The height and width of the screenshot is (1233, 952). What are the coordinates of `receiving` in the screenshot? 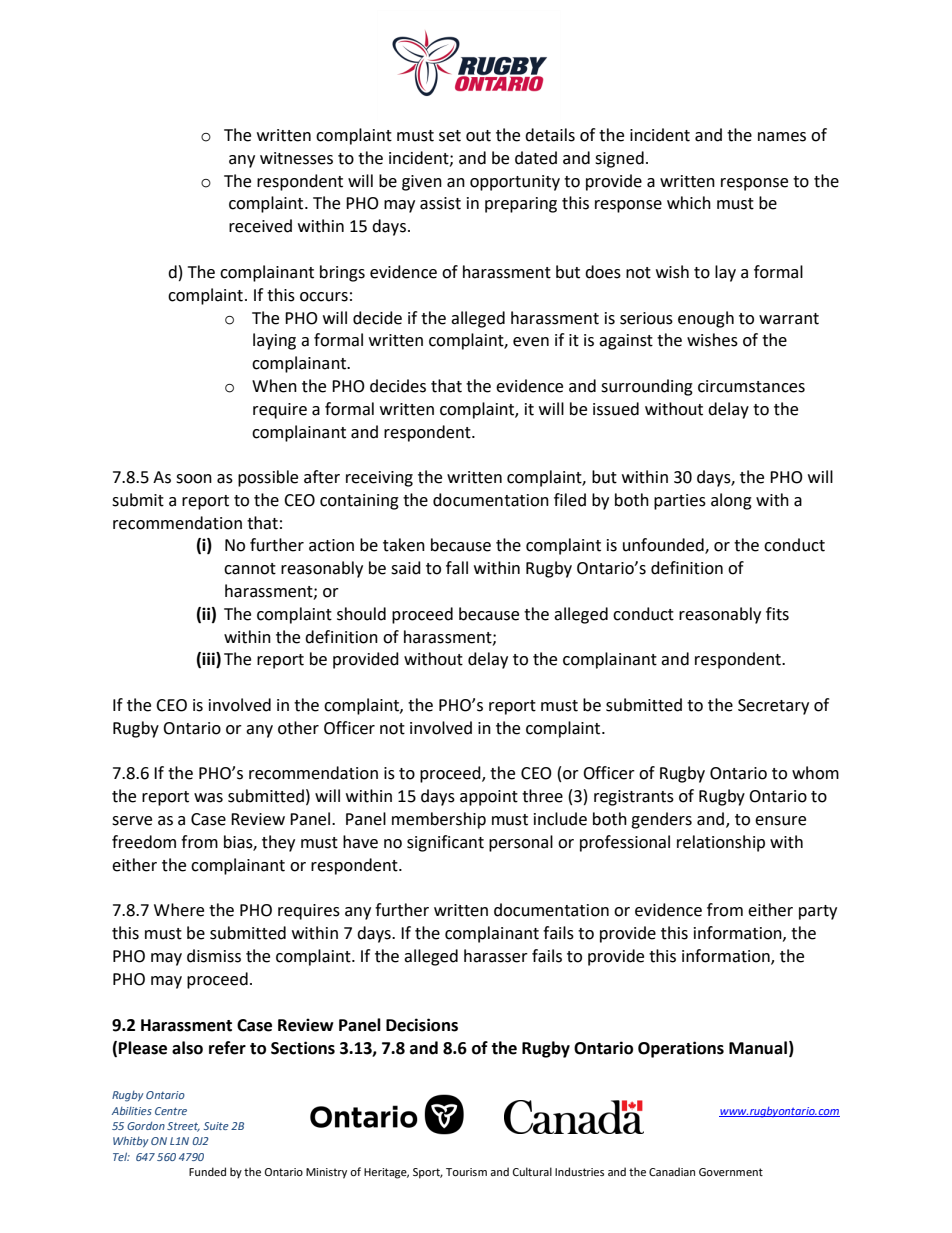 It's located at (379, 479).
